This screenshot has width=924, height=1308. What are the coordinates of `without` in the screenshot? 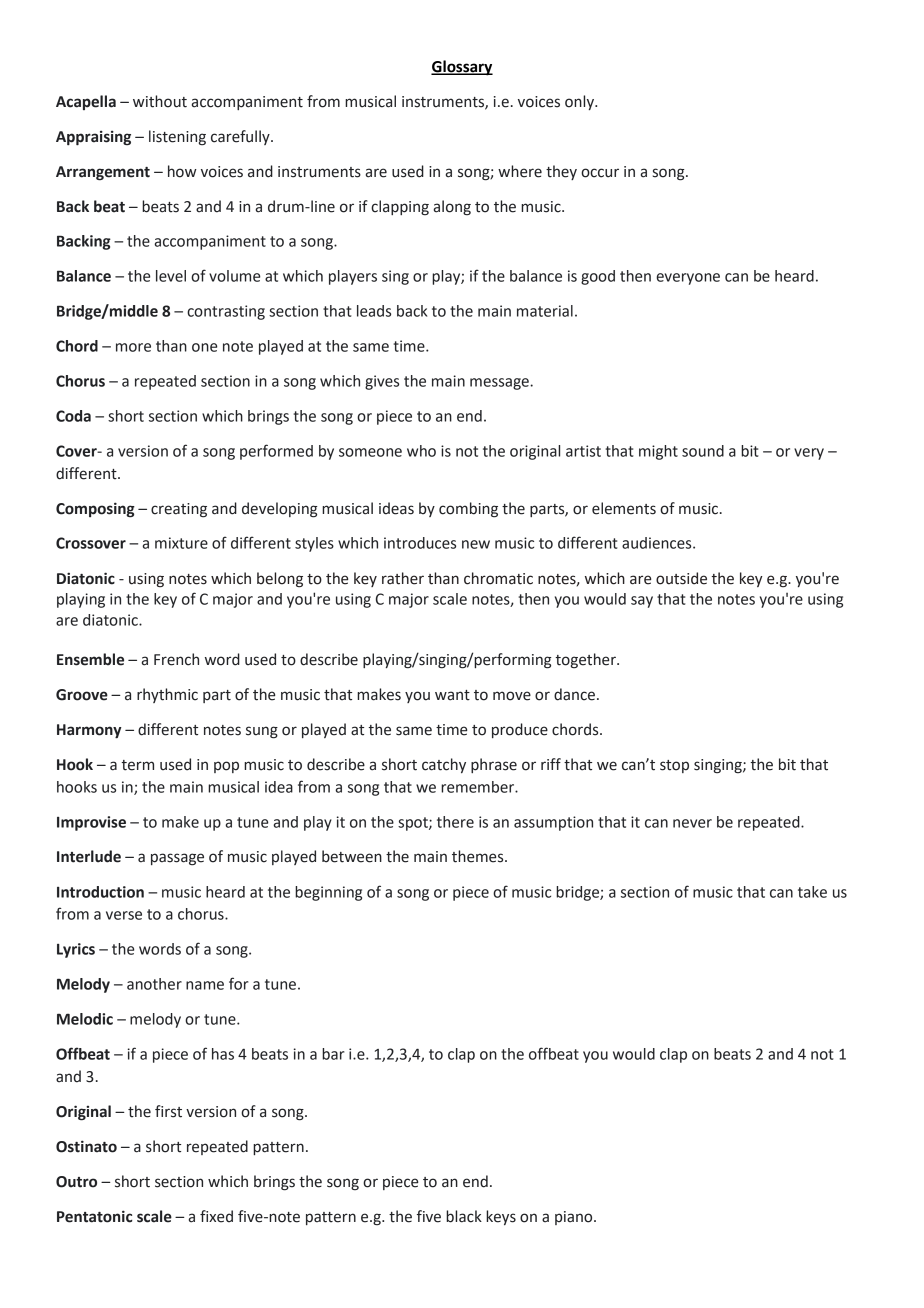 It's located at (160, 101).
